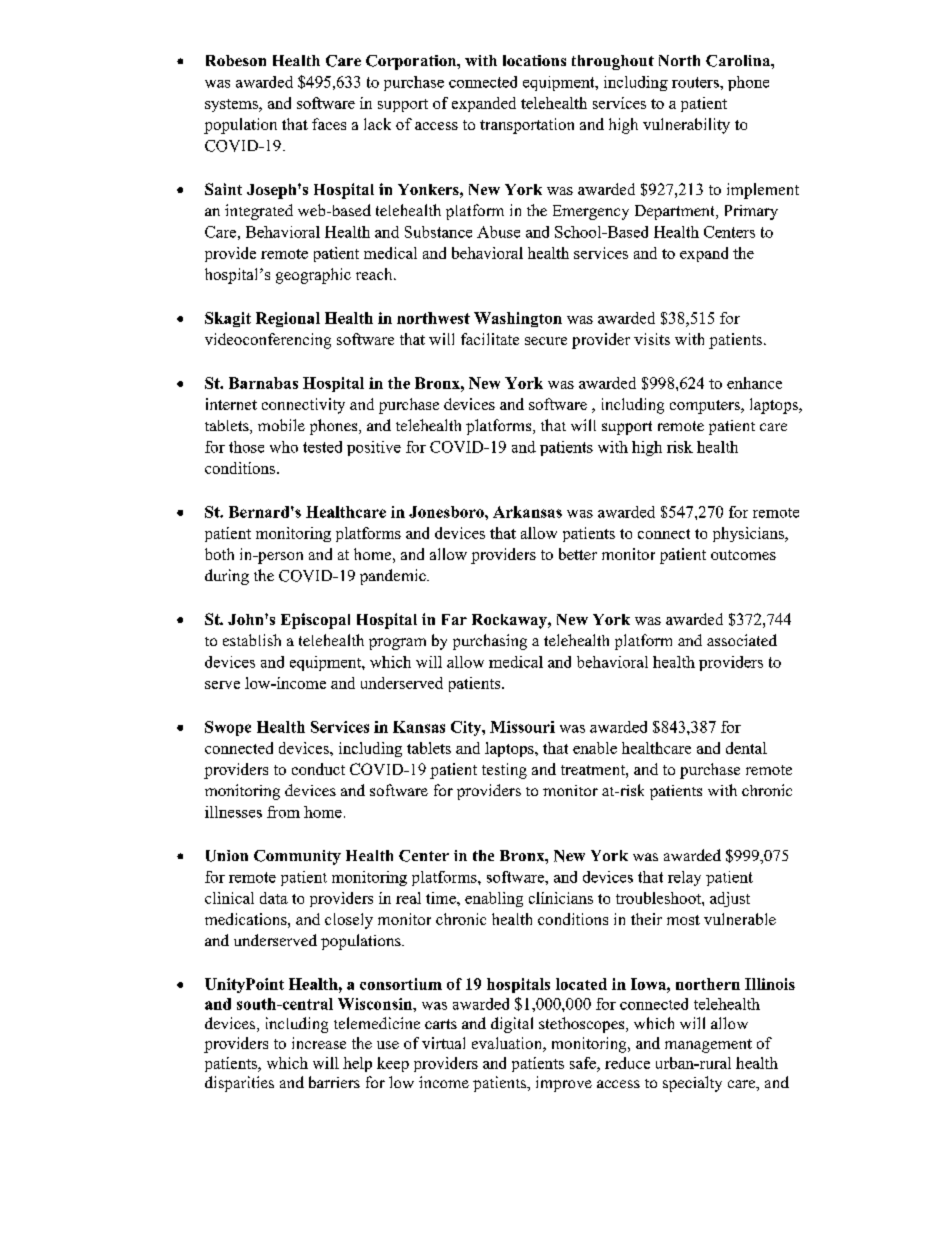  I want to click on digital, so click(512, 1025).
